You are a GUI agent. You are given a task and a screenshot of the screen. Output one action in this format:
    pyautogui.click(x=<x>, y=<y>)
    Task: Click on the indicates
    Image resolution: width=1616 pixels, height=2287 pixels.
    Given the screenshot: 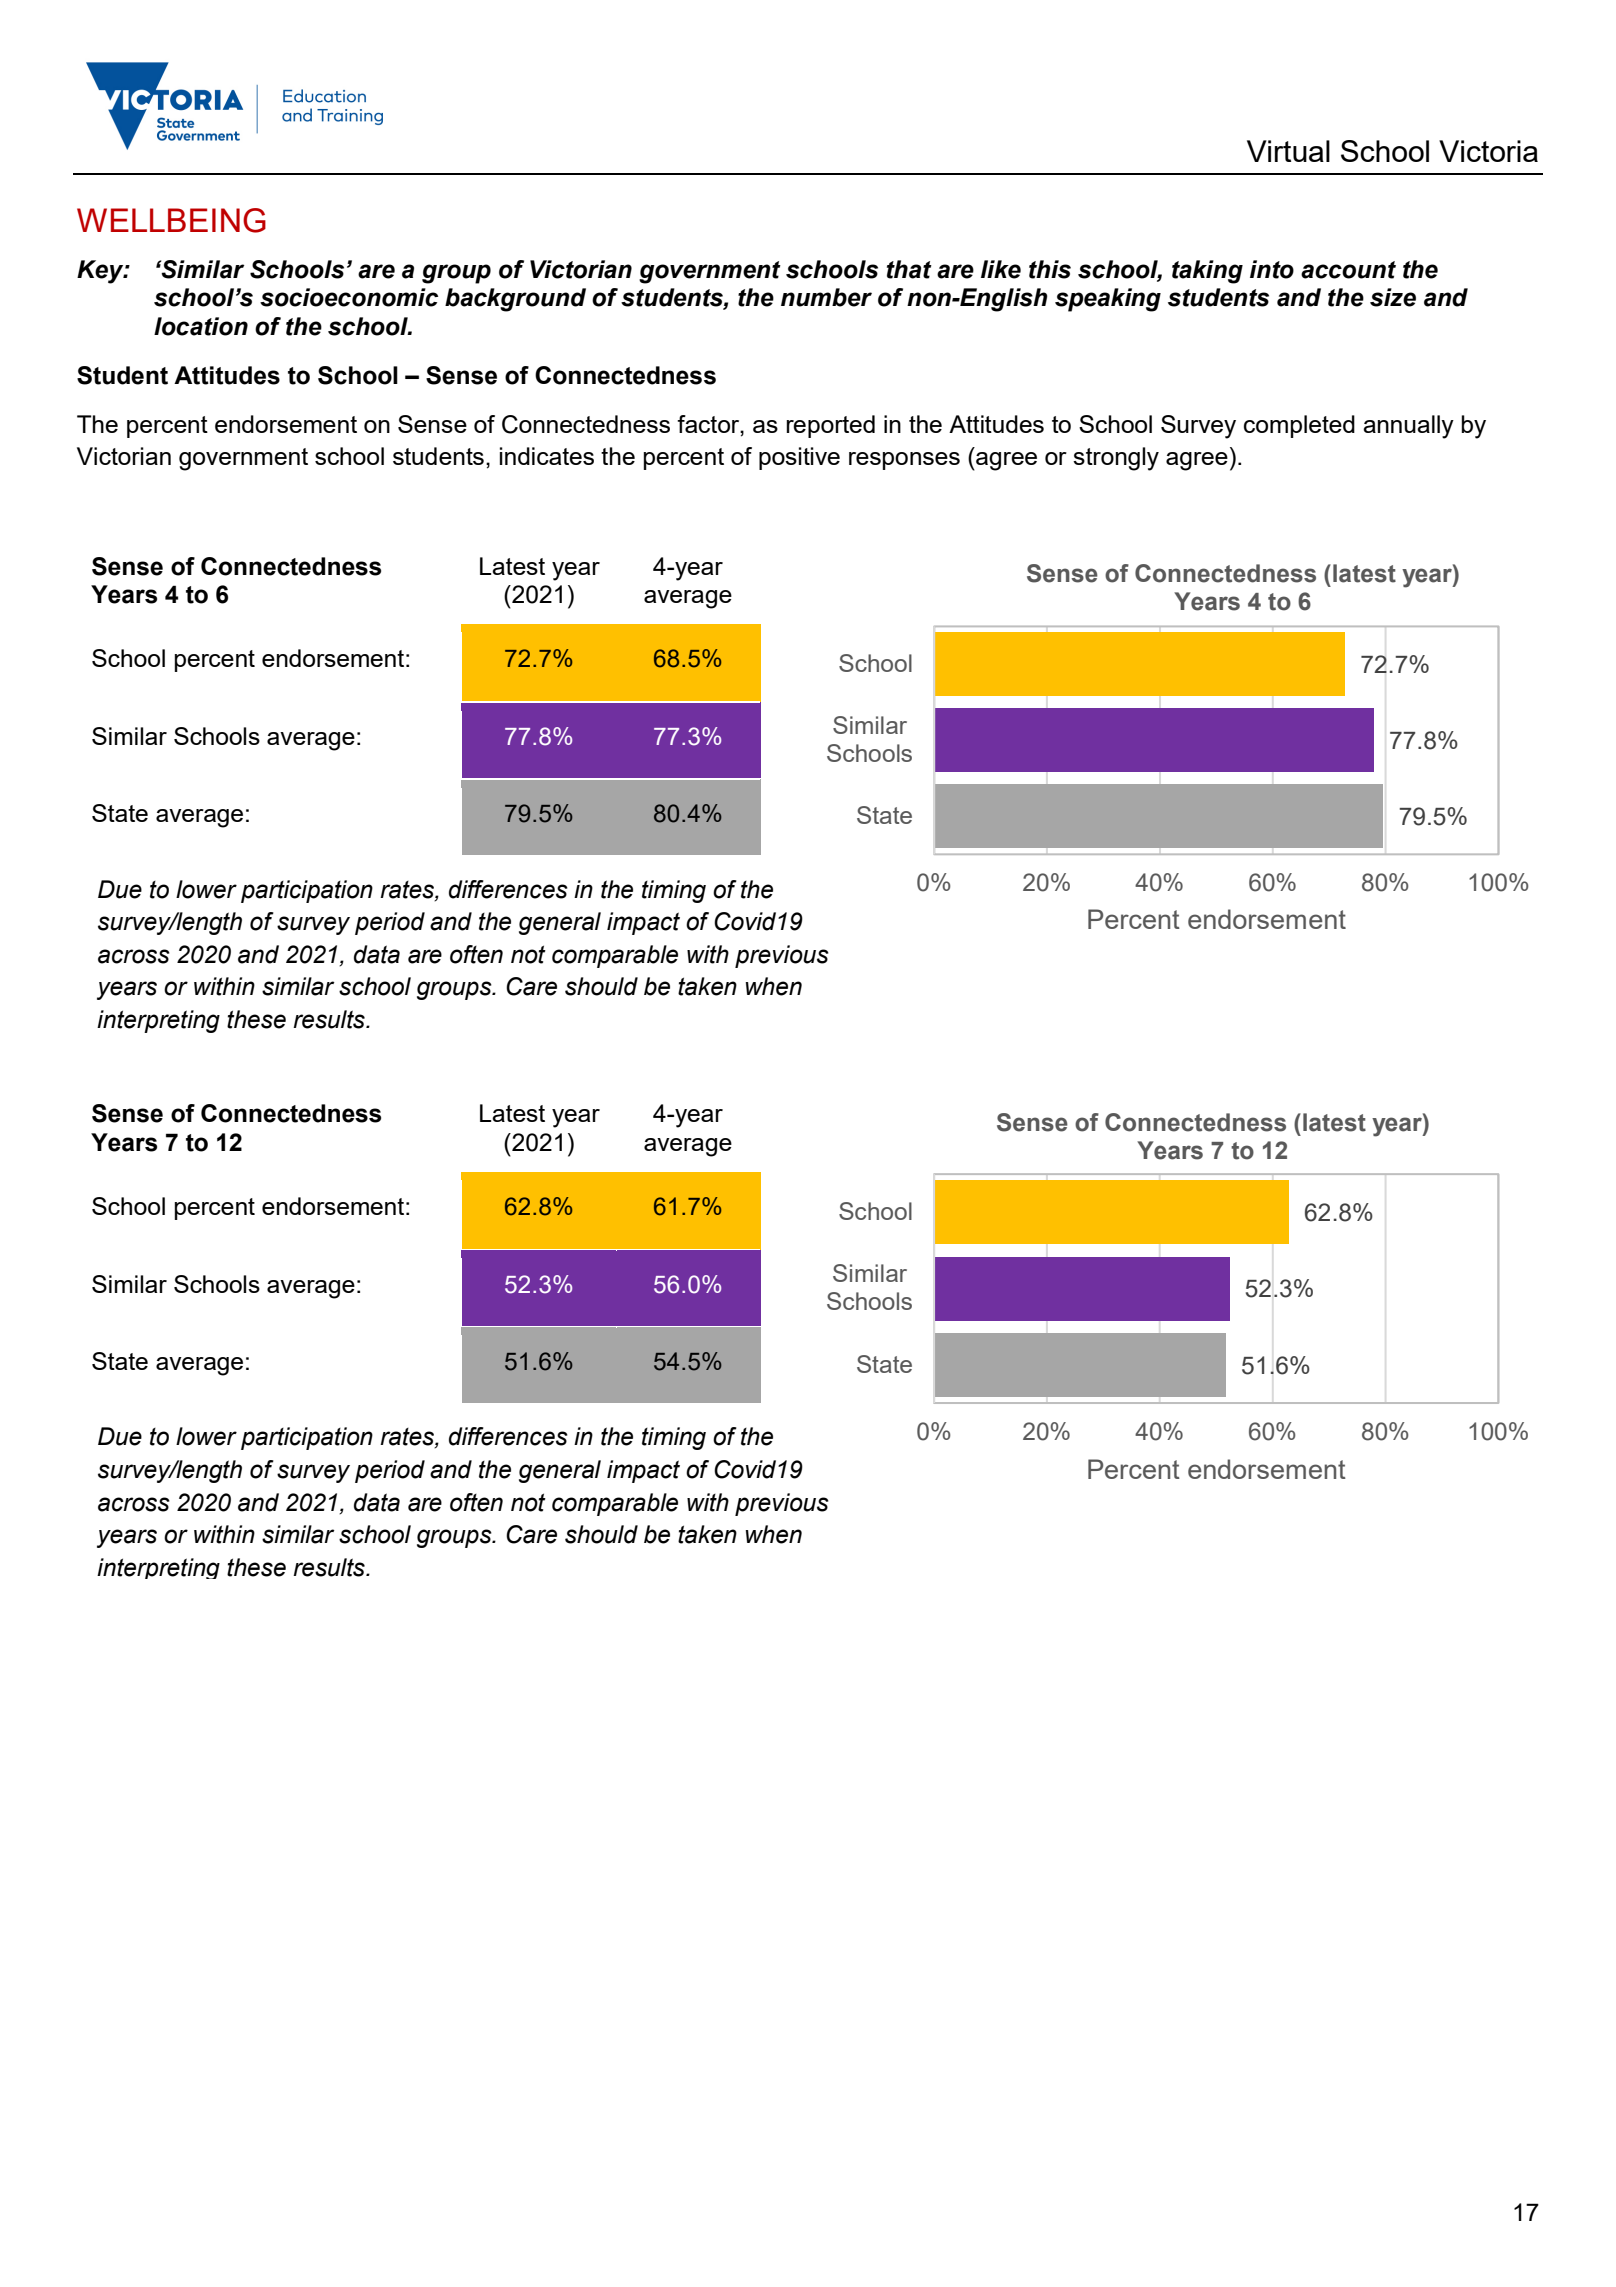 What is the action you would take?
    pyautogui.click(x=547, y=456)
